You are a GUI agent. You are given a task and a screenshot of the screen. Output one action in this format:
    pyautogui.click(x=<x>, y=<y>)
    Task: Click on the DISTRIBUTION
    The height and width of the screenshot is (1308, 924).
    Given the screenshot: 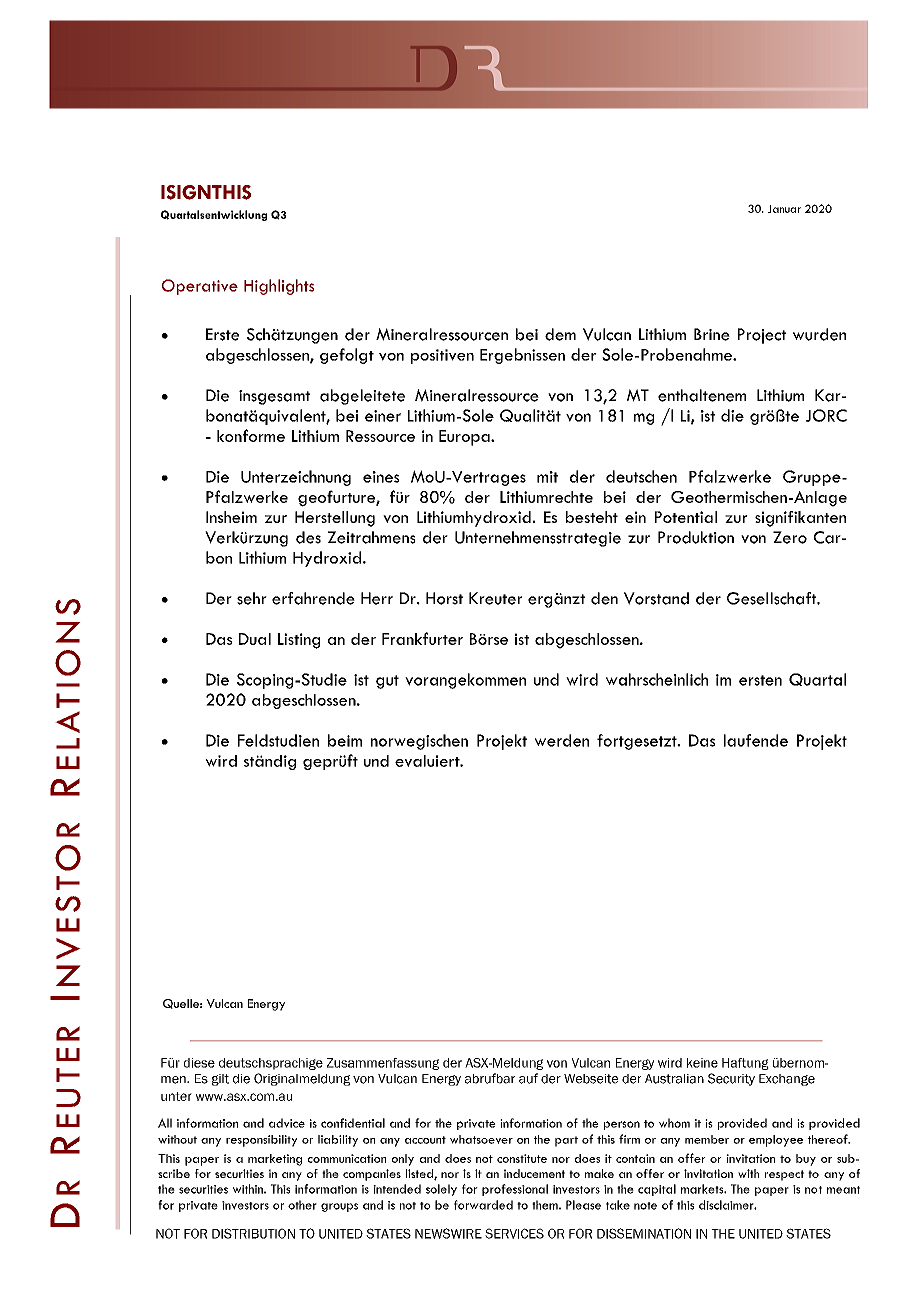 What is the action you would take?
    pyautogui.click(x=253, y=1233)
